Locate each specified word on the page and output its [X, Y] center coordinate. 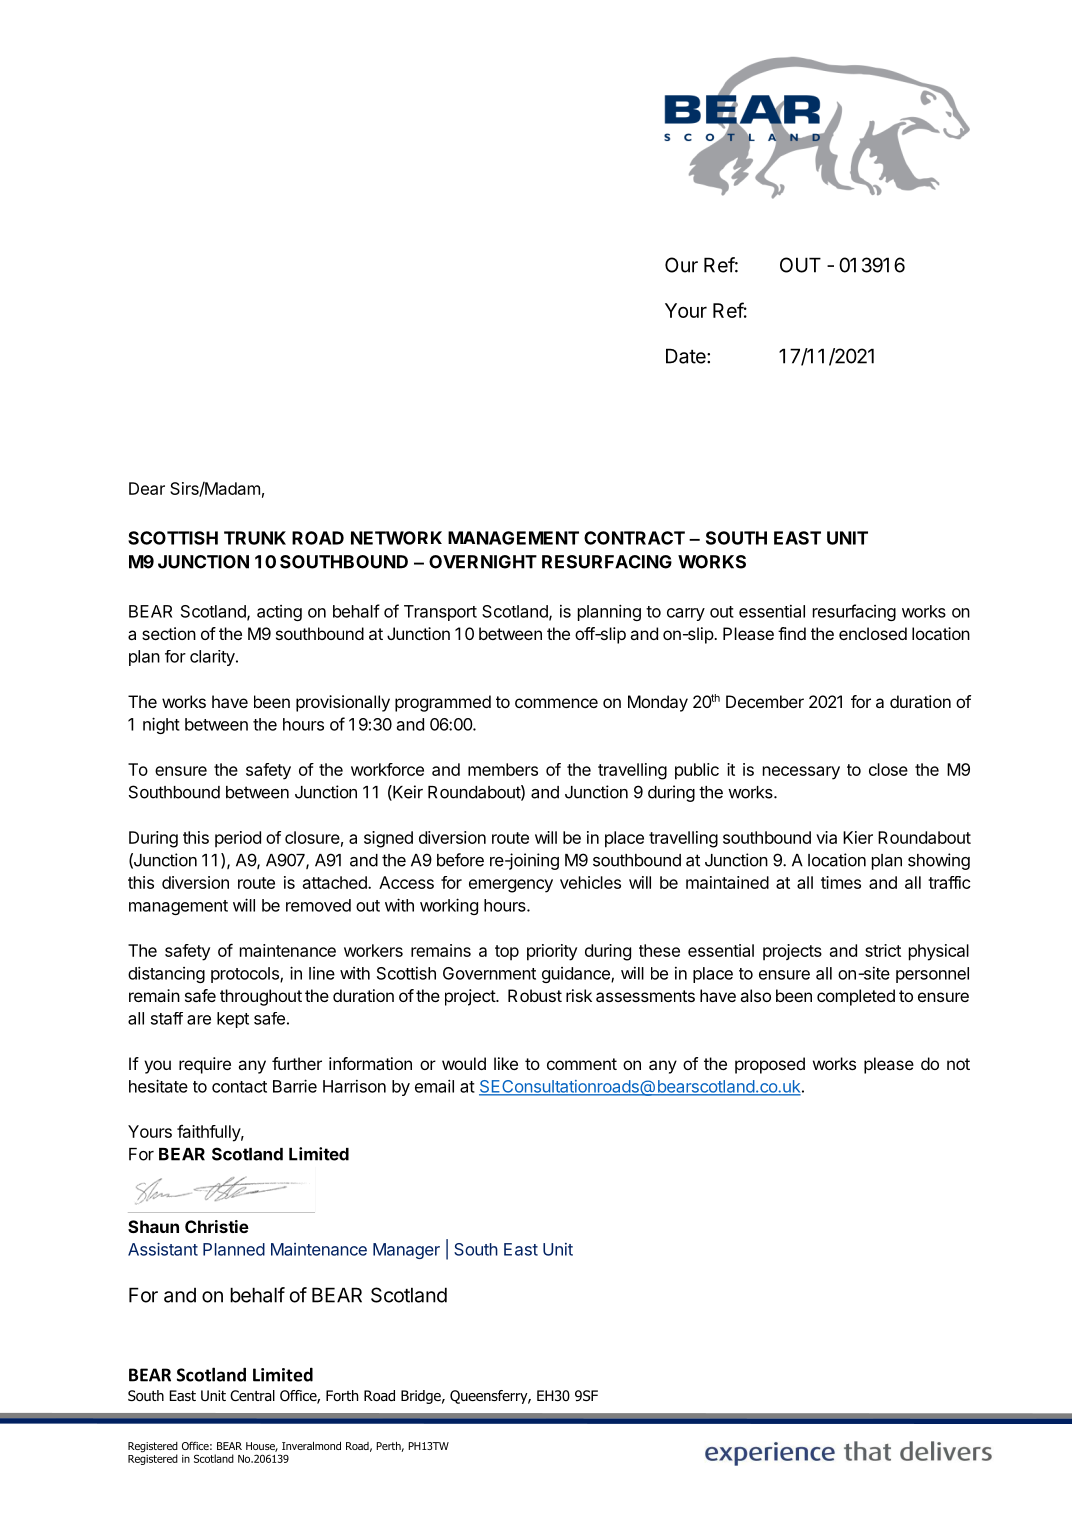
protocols [246, 975]
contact [239, 1087]
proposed [770, 1065]
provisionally [343, 703]
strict [883, 950]
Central [252, 1396]
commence [556, 703]
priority [552, 952]
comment [582, 1064]
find [792, 633]
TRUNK [255, 538]
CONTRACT [634, 538]
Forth [342, 1395]
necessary [801, 773]
